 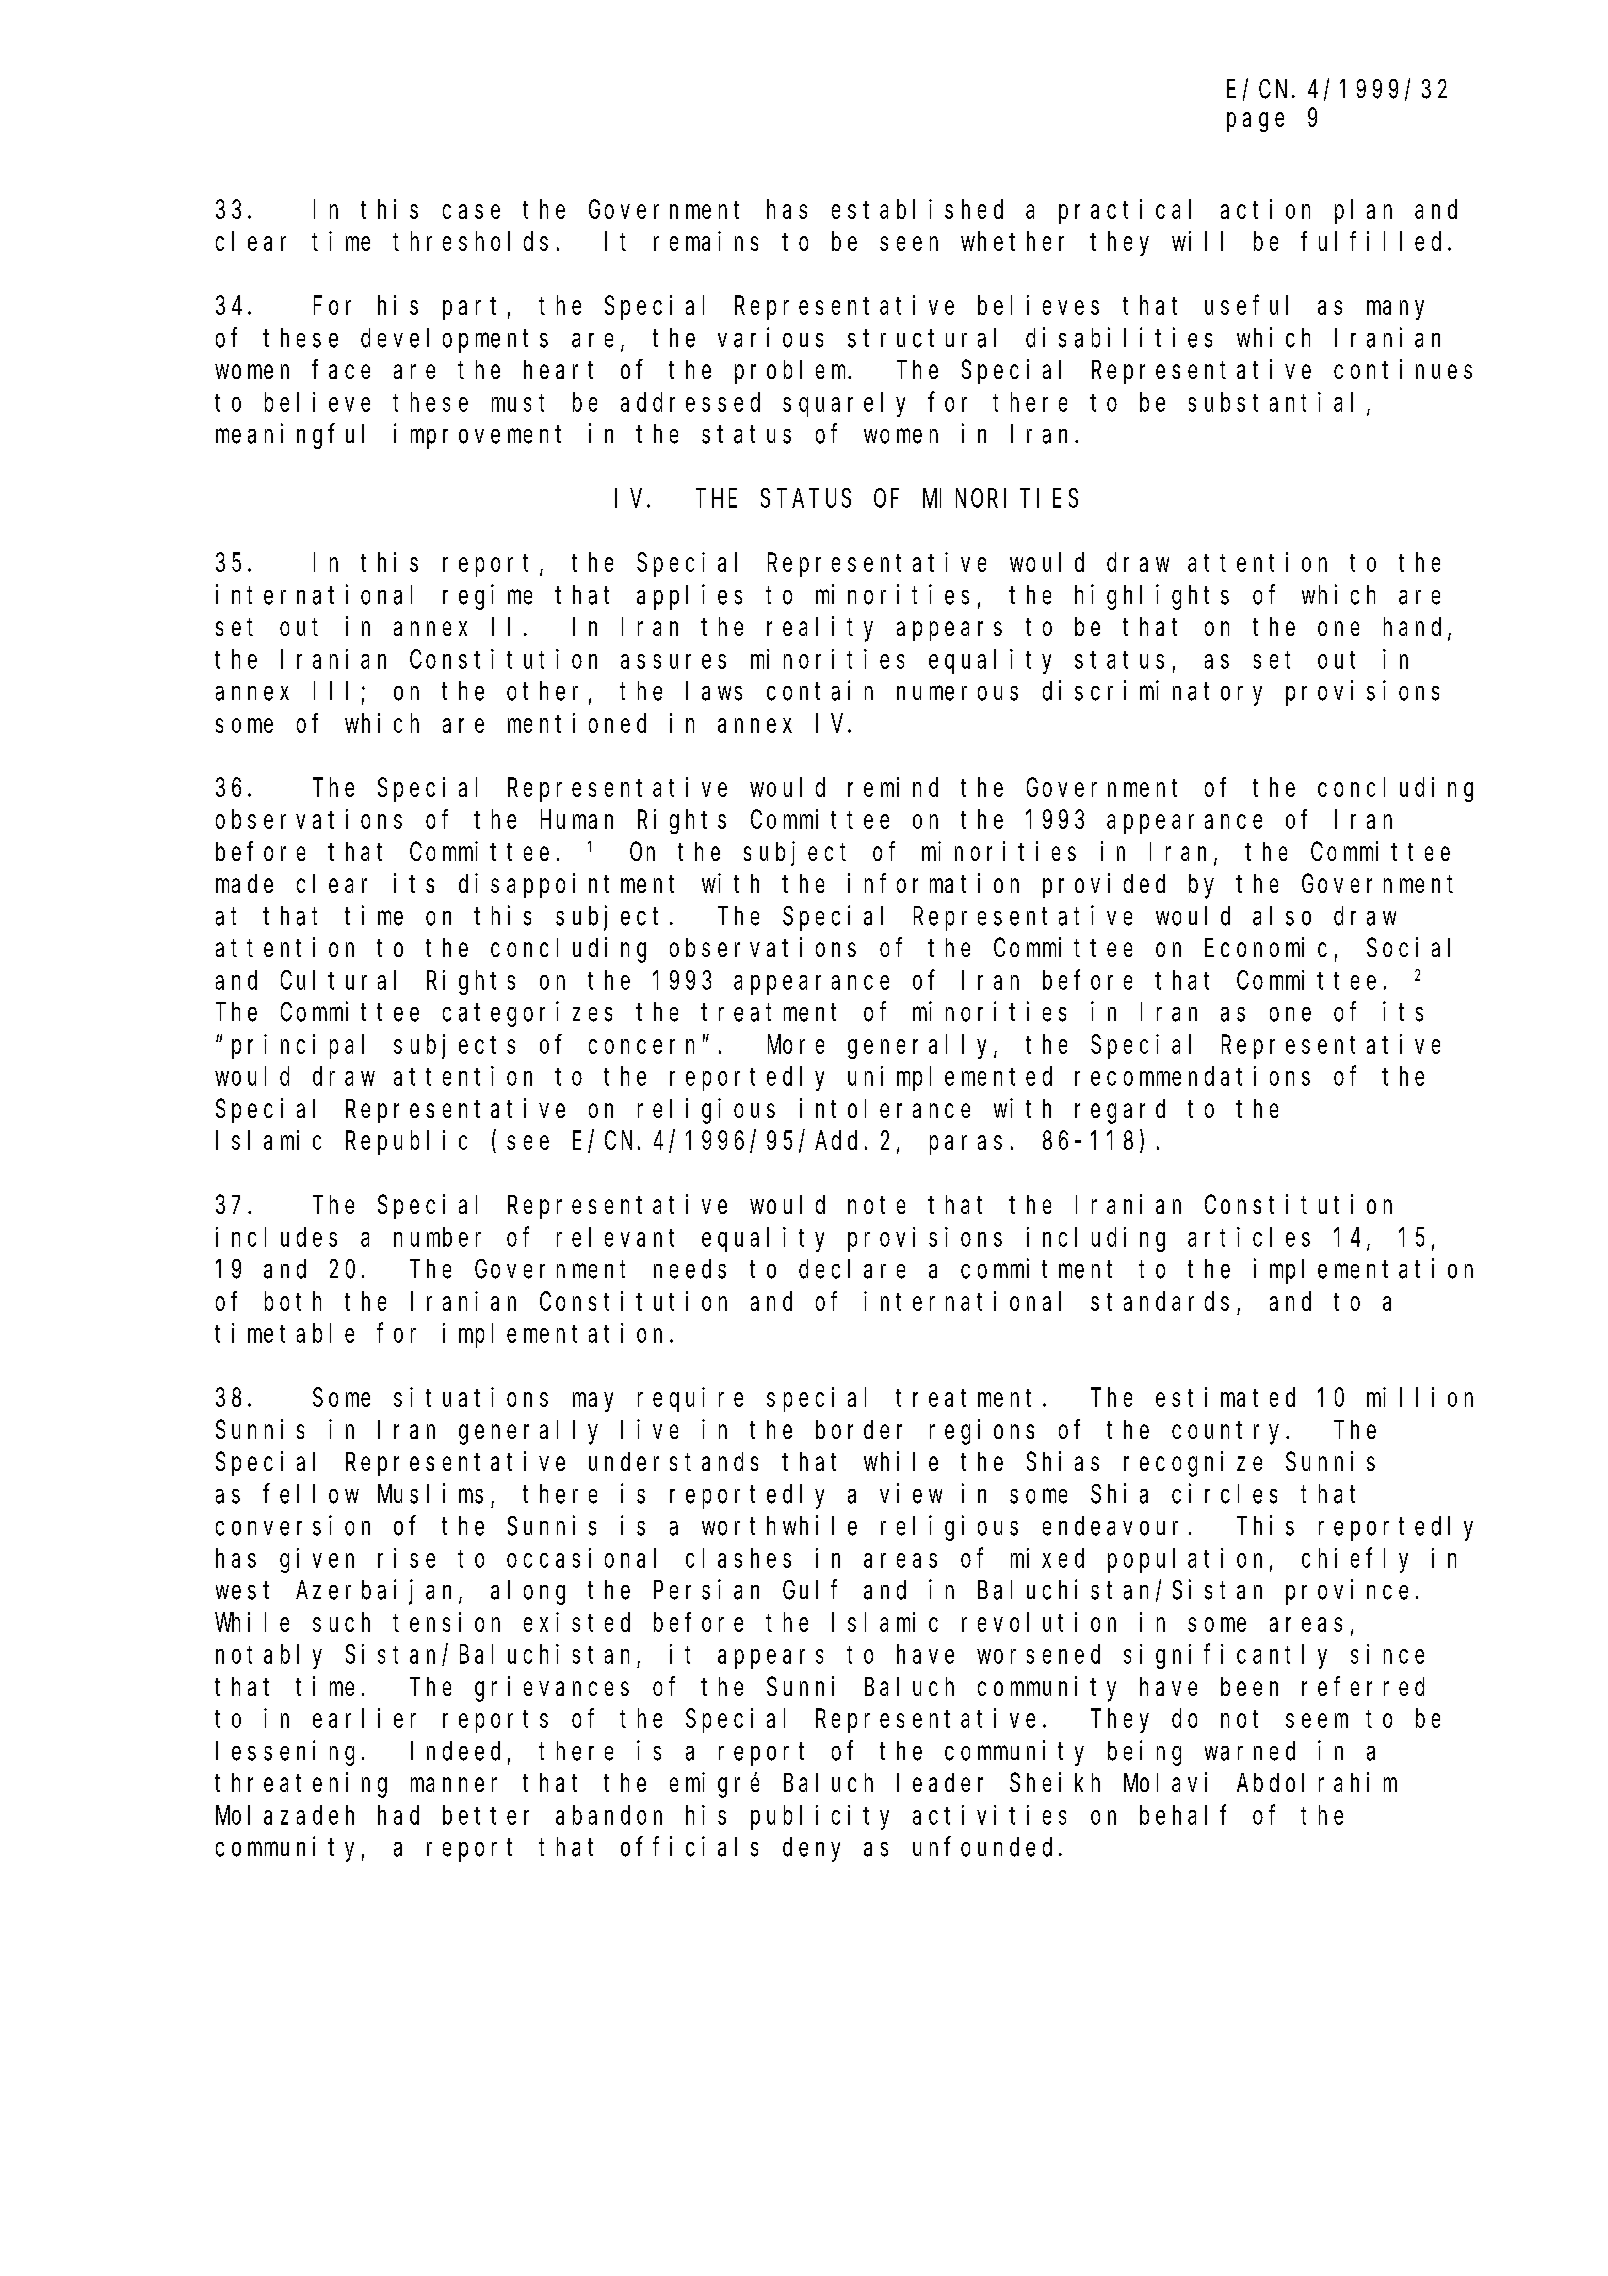 What do you see at coordinates (917, 209) in the screenshot?
I see `established` at bounding box center [917, 209].
